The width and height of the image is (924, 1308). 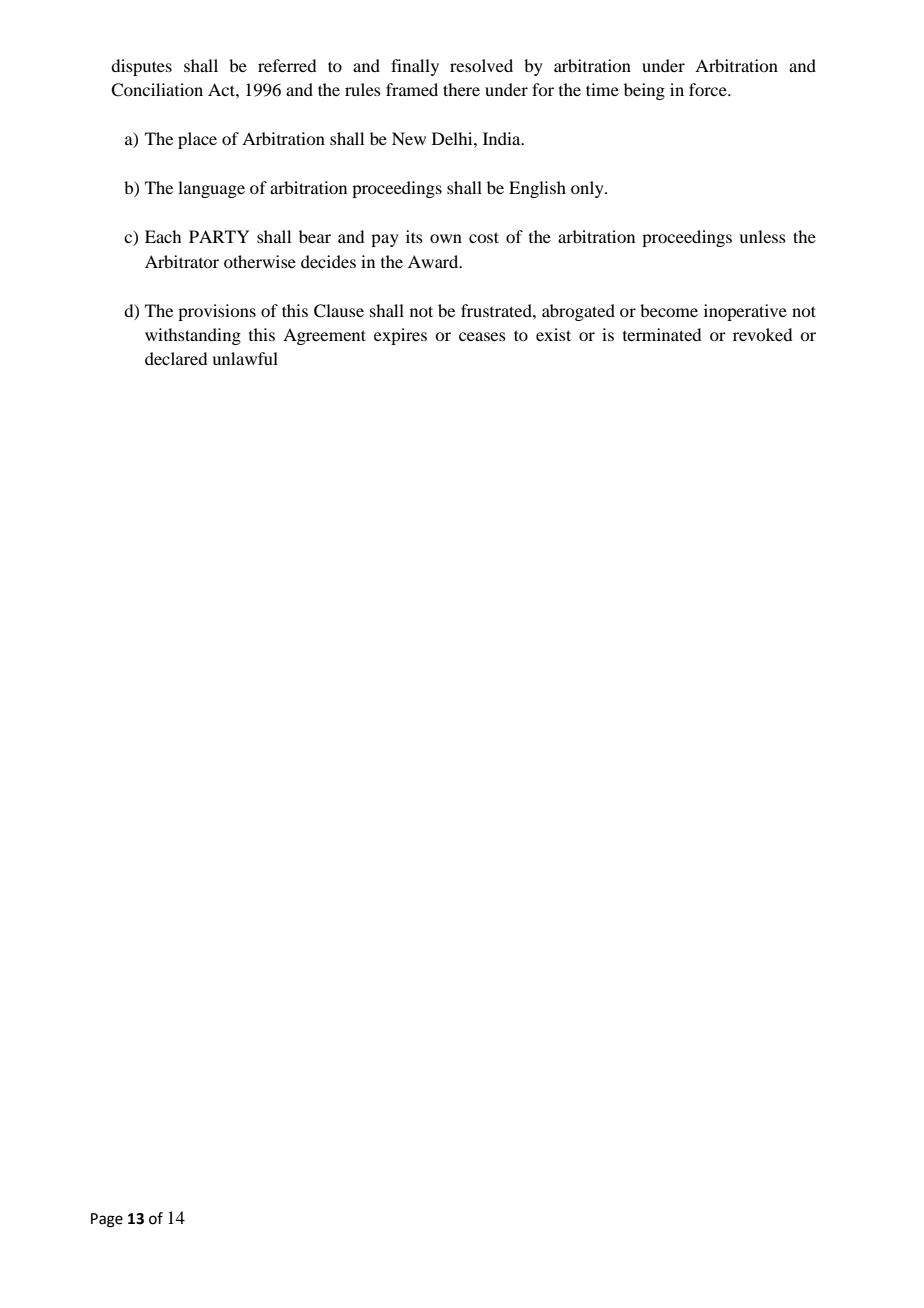 What do you see at coordinates (482, 336) in the image?
I see `ceases` at bounding box center [482, 336].
